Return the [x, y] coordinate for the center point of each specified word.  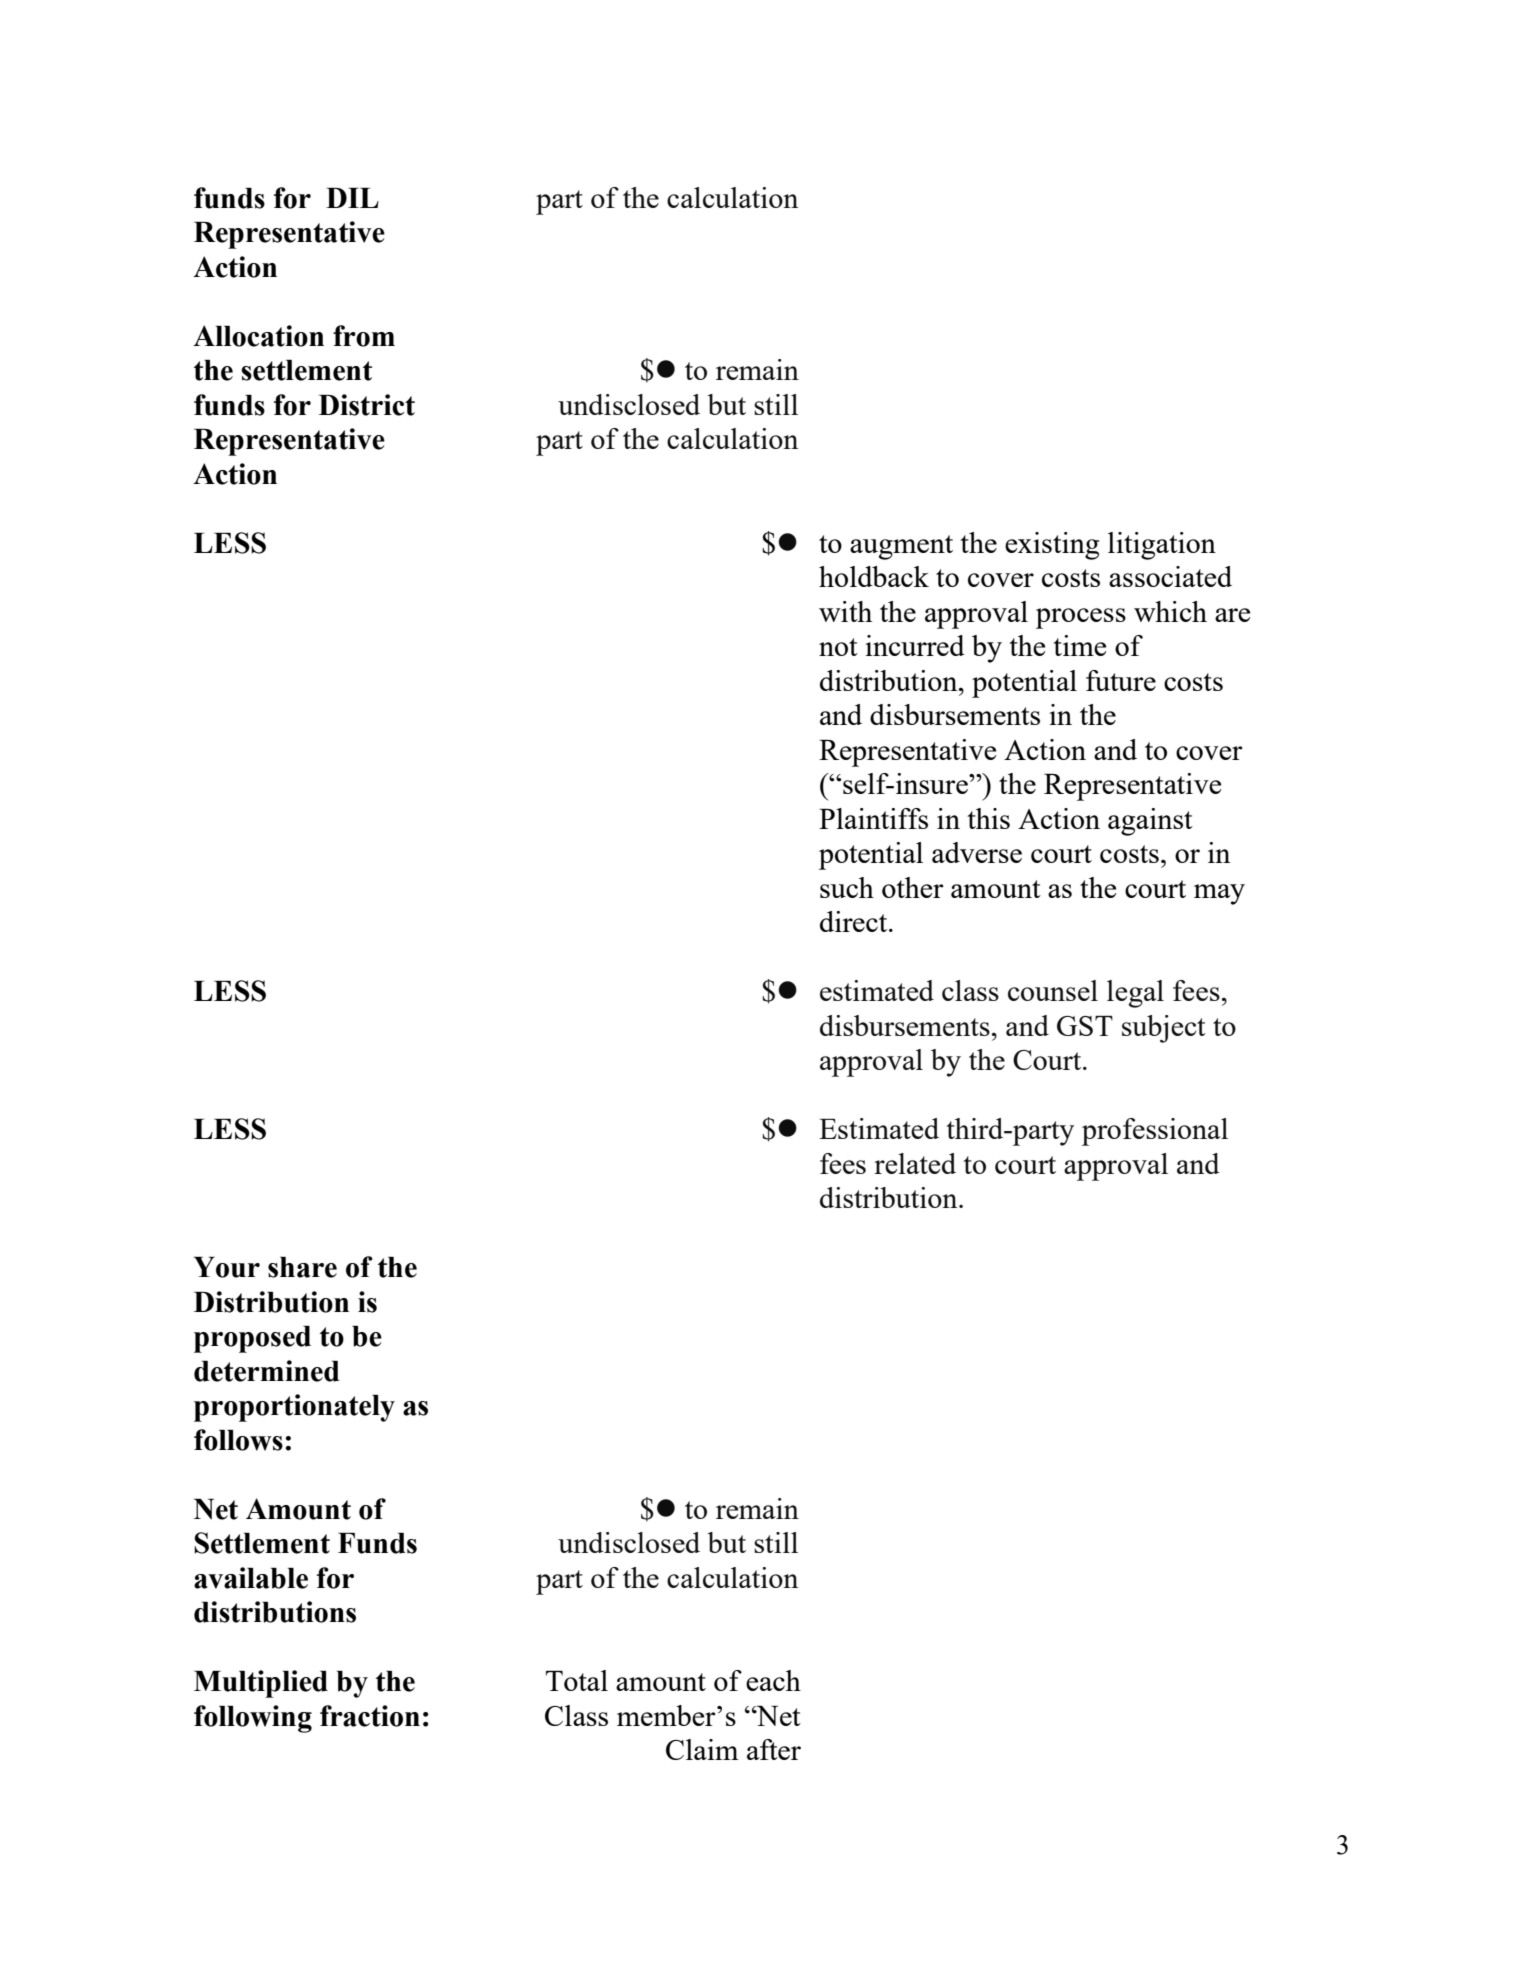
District [367, 405]
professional [1155, 1132]
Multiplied [261, 1684]
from [364, 336]
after [774, 1749]
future [1121, 680]
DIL [352, 198]
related [915, 1163]
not [838, 647]
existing [1052, 546]
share [302, 1267]
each [773, 1680]
